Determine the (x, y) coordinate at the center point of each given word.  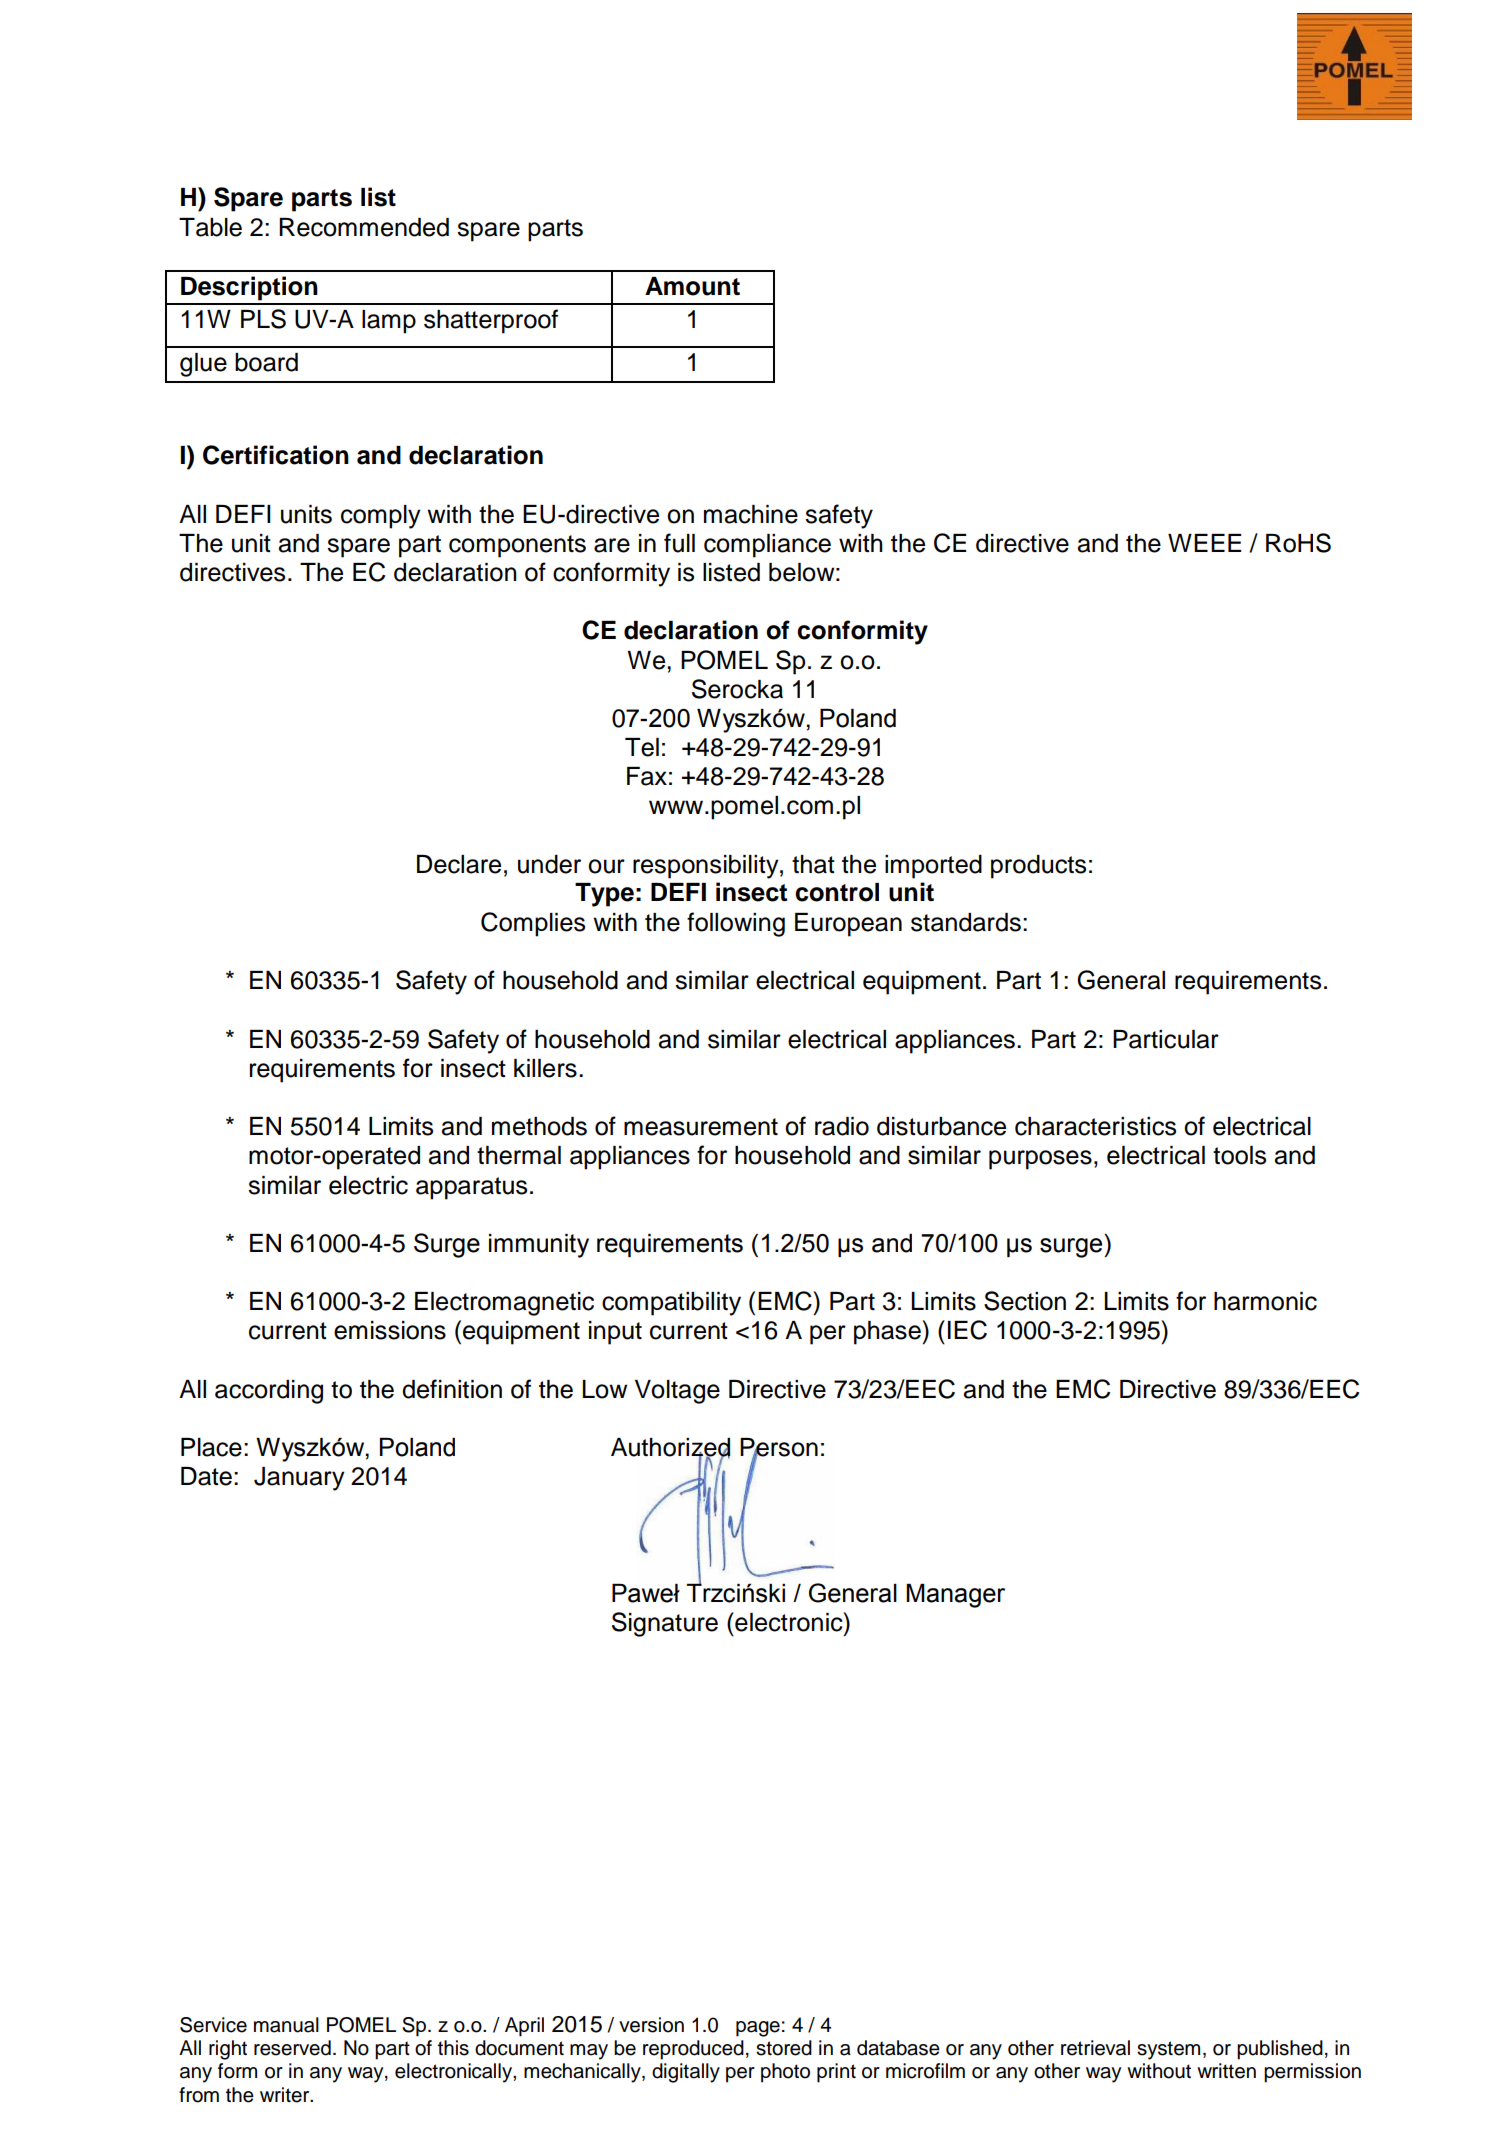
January (299, 1479)
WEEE (1204, 543)
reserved (292, 2048)
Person (779, 1448)
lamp (389, 322)
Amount (692, 286)
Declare (459, 864)
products (1038, 867)
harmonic (1265, 1301)
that (813, 864)
